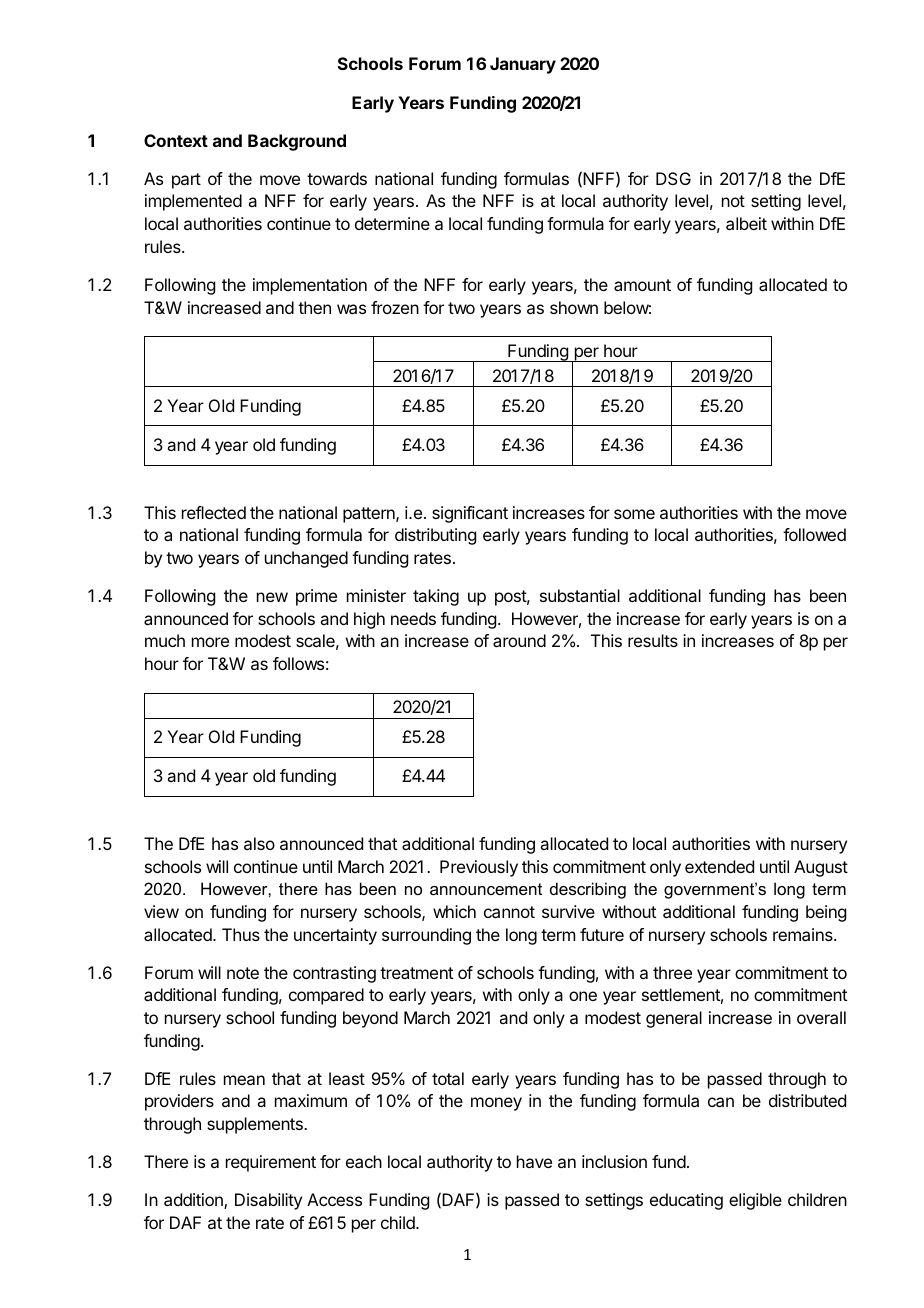 Image resolution: width=924 pixels, height=1308 pixels. Describe the element at coordinates (519, 640) in the screenshot. I see `around` at that location.
